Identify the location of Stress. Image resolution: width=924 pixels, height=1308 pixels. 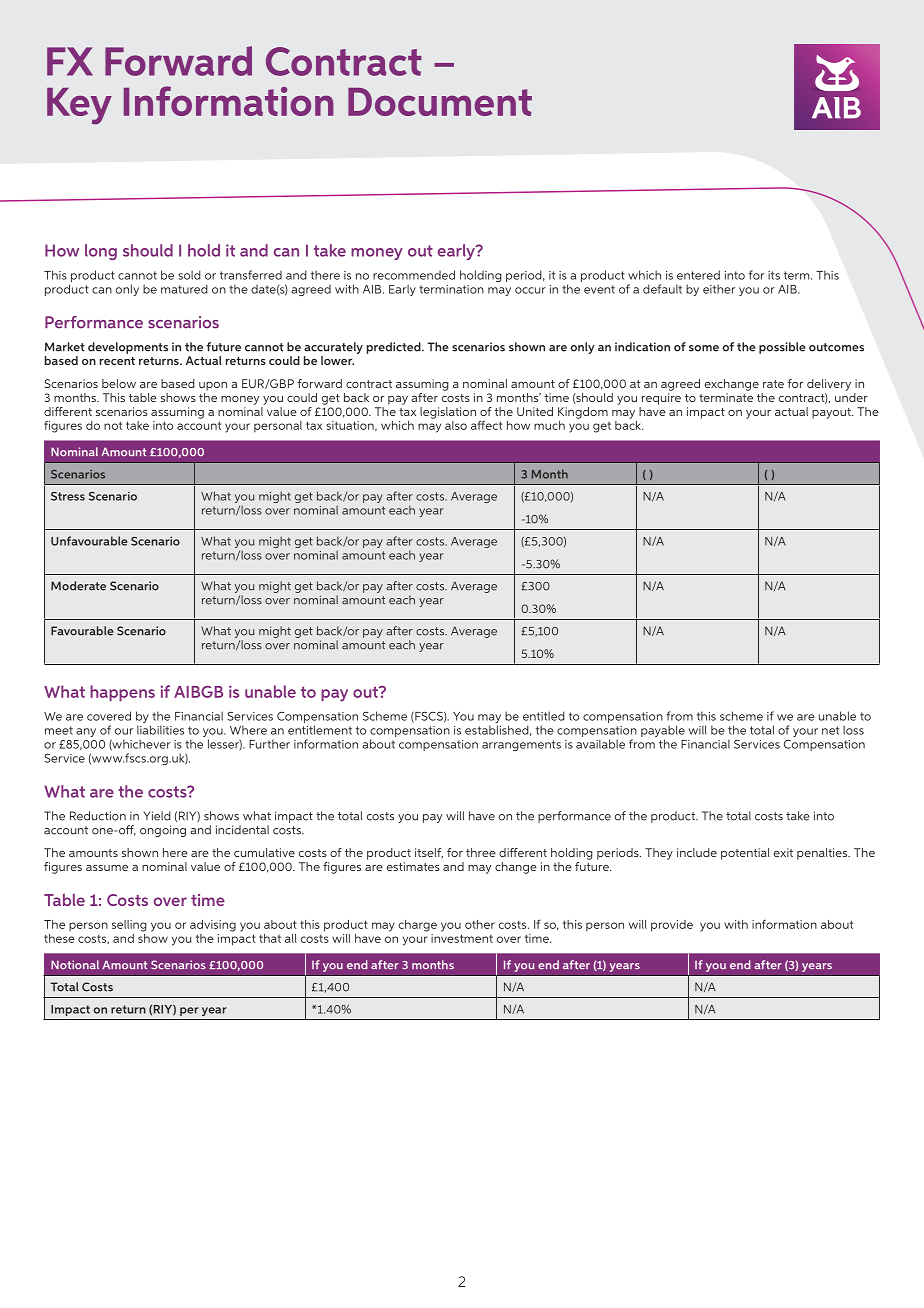
(68, 496).
